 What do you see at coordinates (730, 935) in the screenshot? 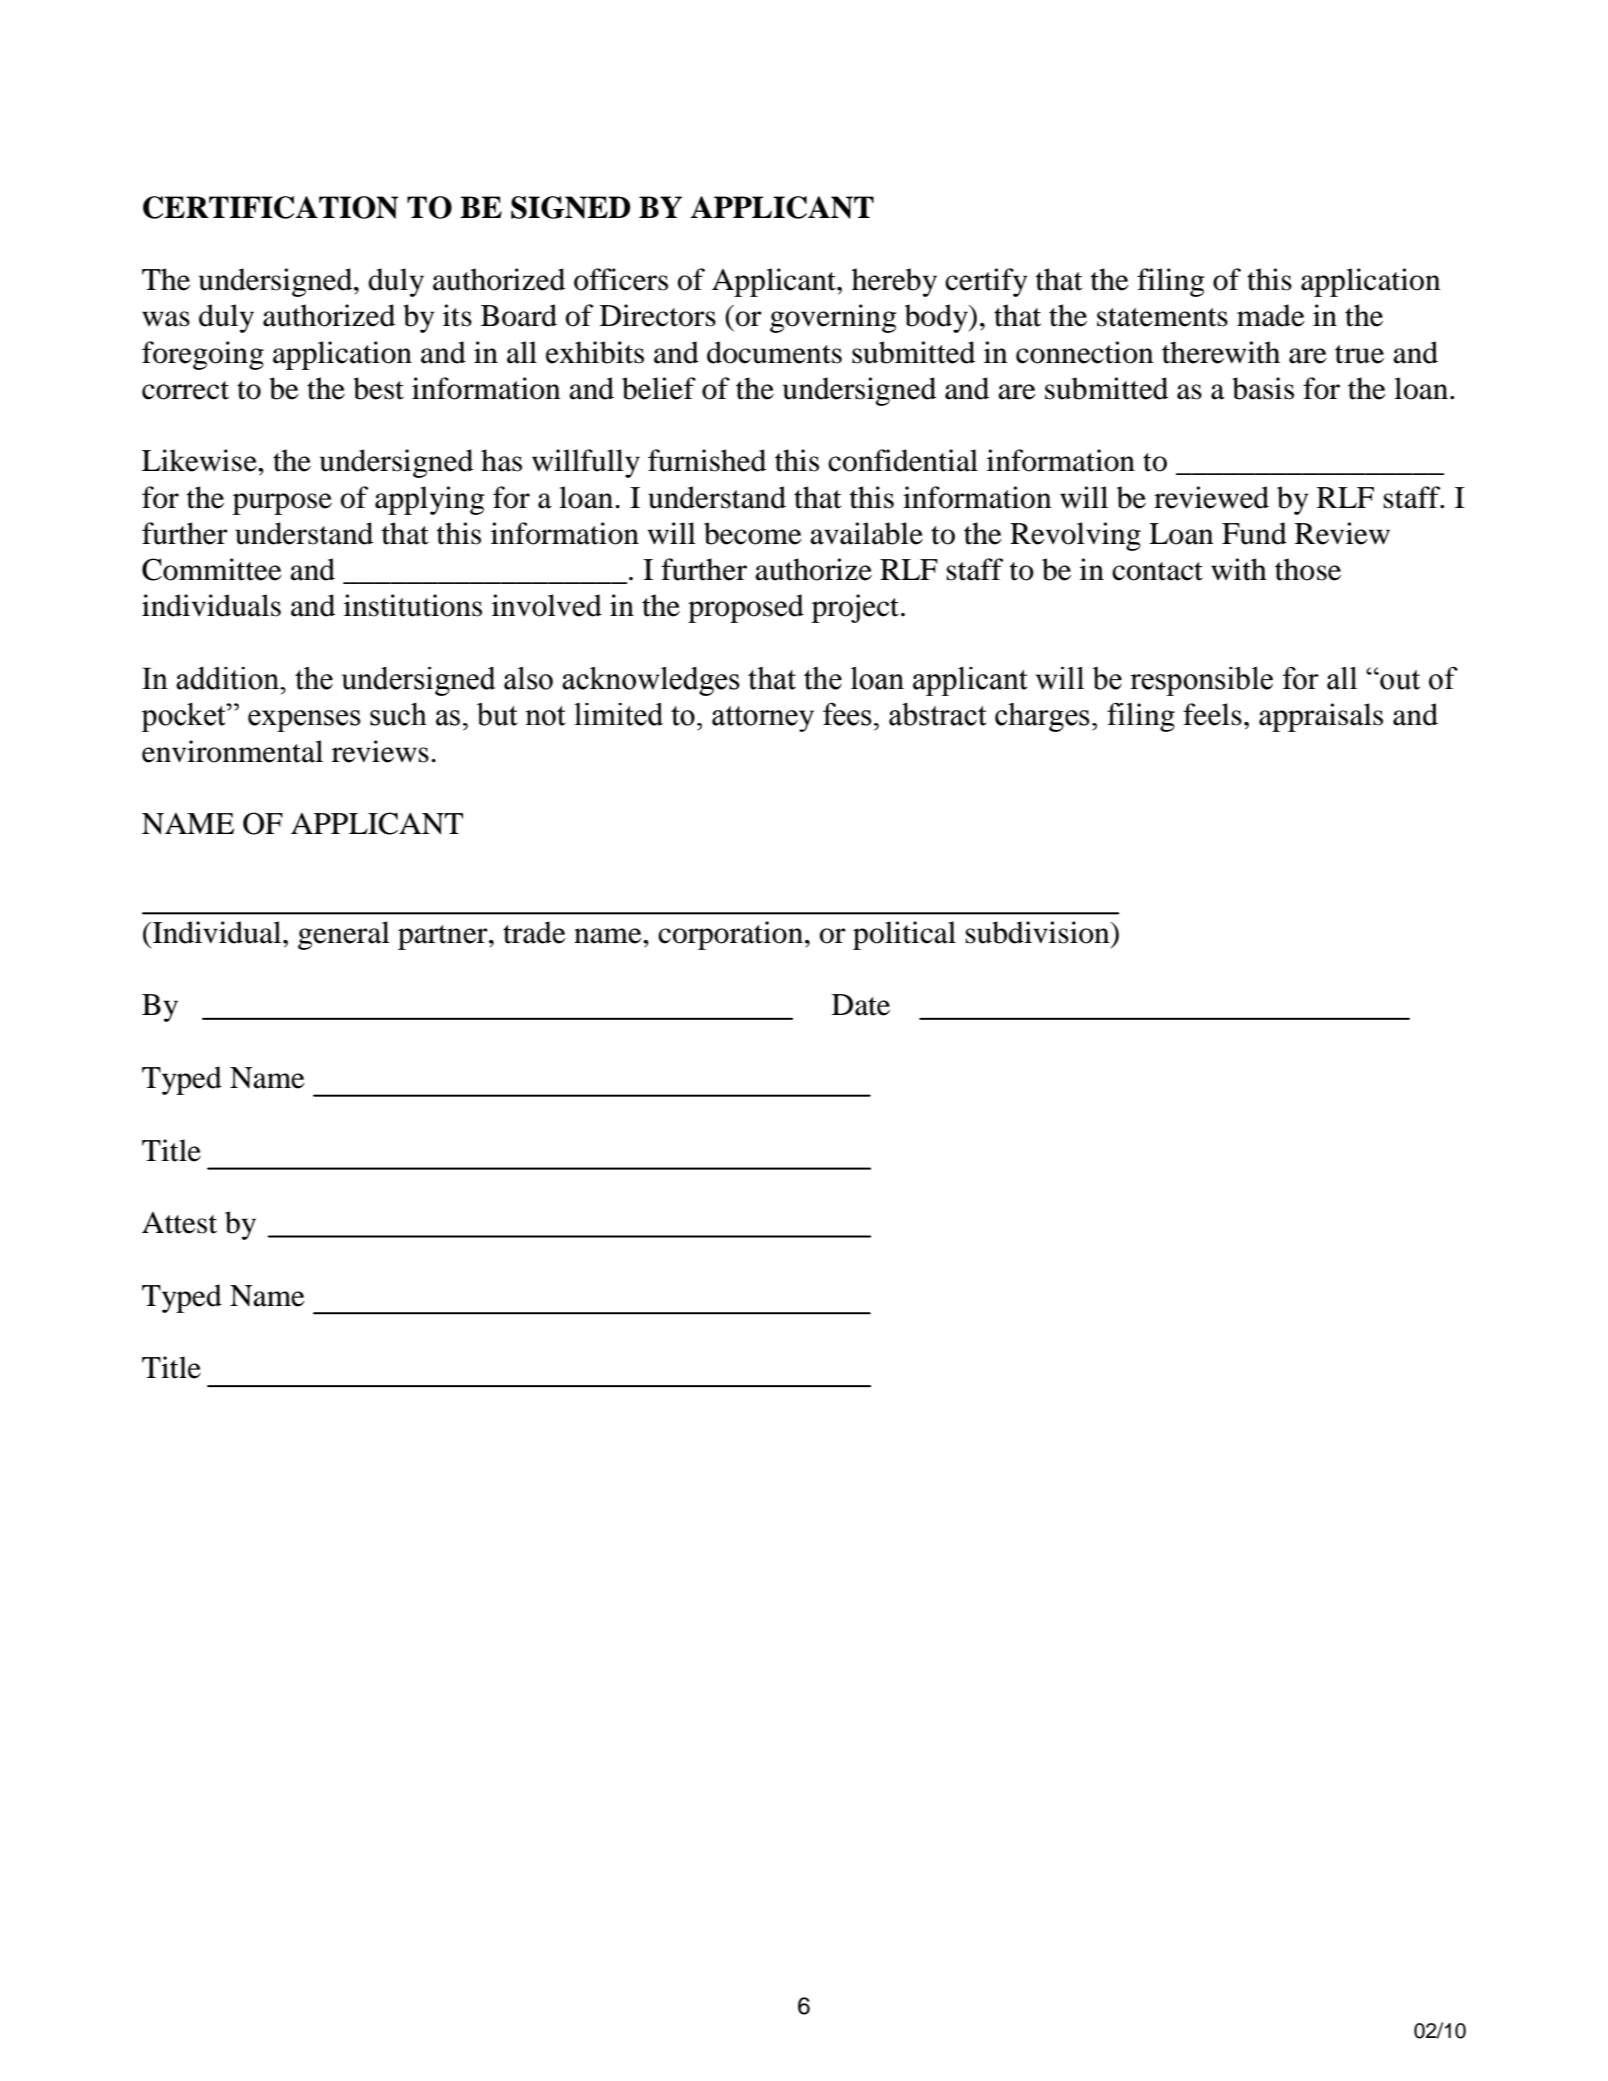
I see `corporation` at bounding box center [730, 935].
